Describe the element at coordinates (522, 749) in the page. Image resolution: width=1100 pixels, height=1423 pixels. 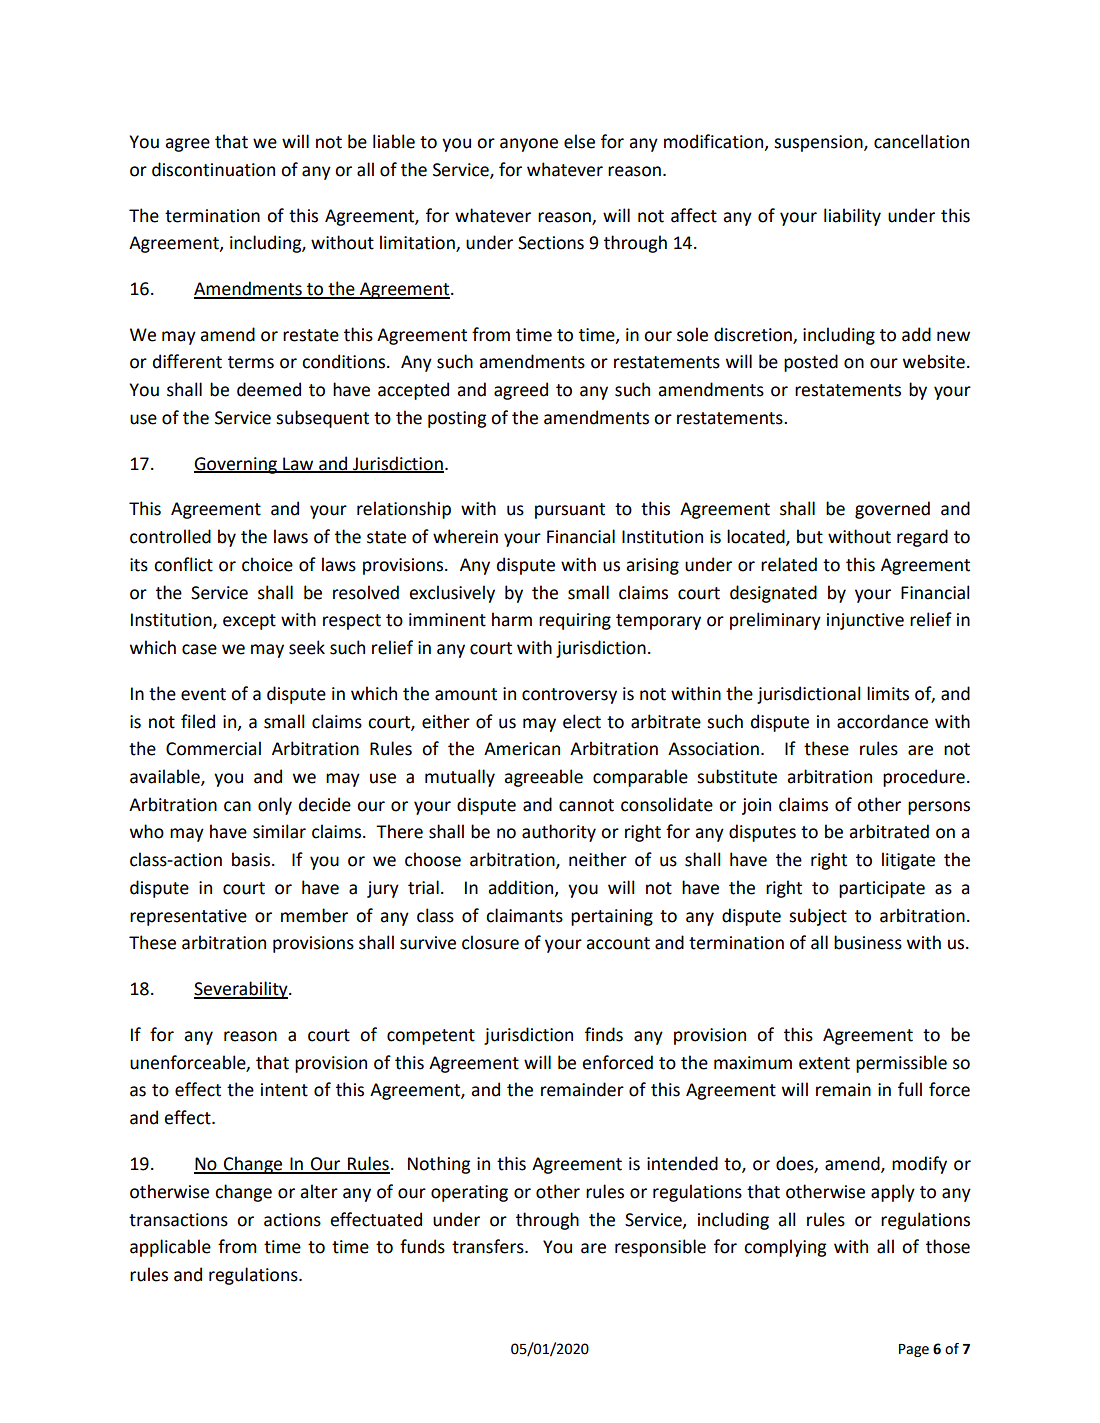
I see `American` at that location.
